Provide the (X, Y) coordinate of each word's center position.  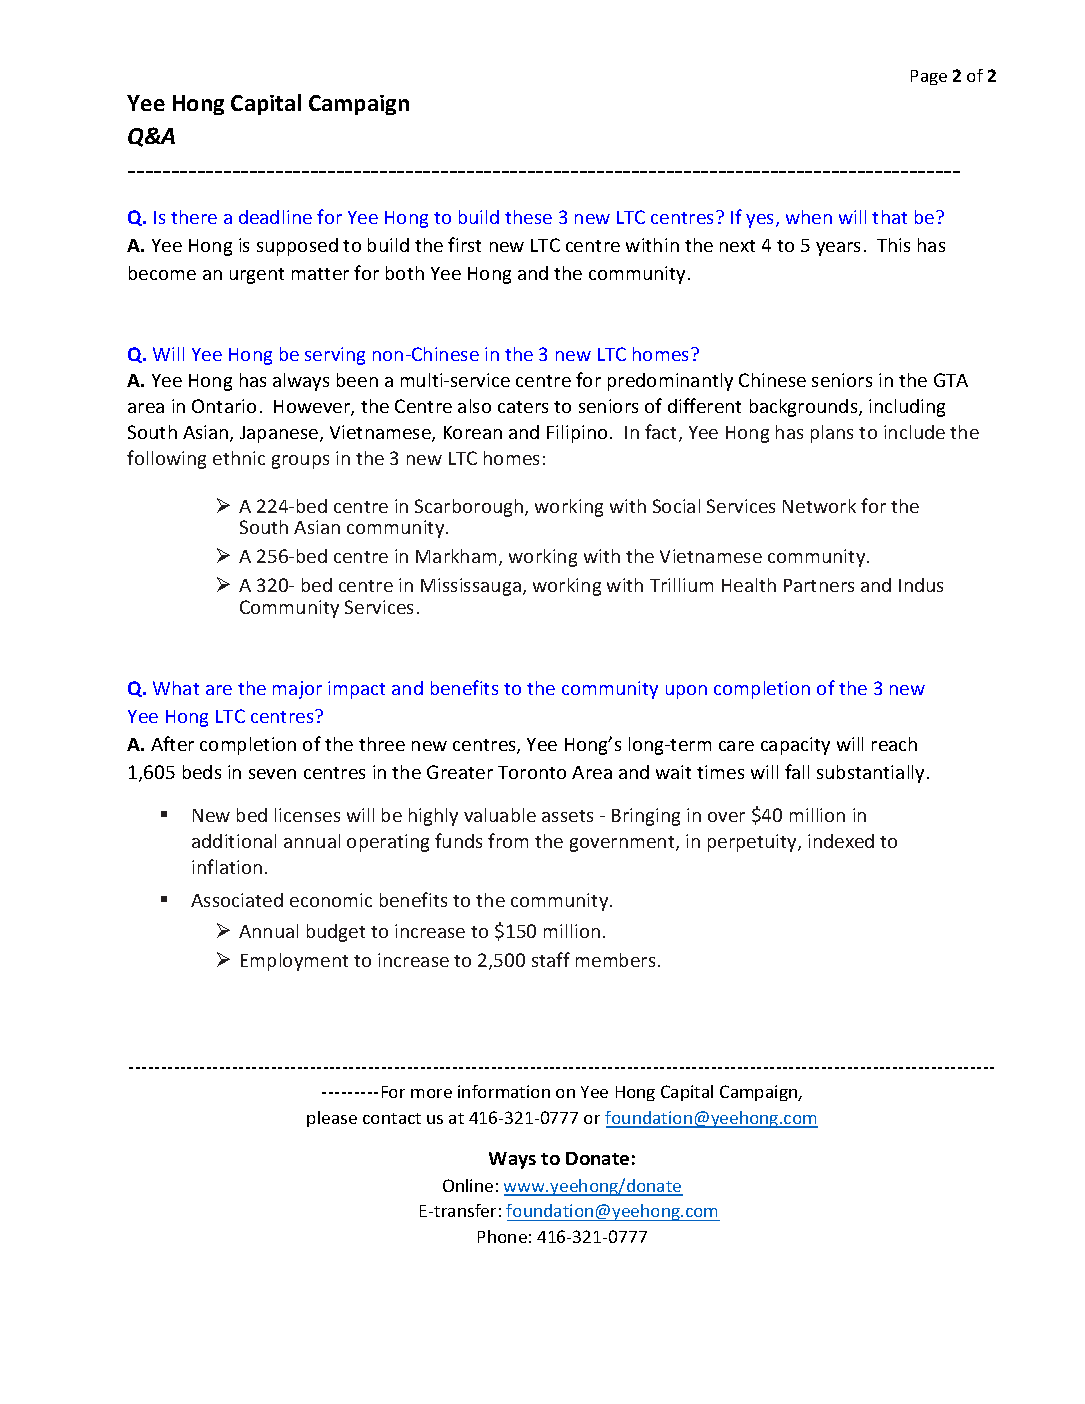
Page (929, 77)
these (528, 217)
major (297, 690)
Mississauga (471, 587)
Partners (819, 585)
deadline (275, 217)
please (332, 1119)
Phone (502, 1236)
